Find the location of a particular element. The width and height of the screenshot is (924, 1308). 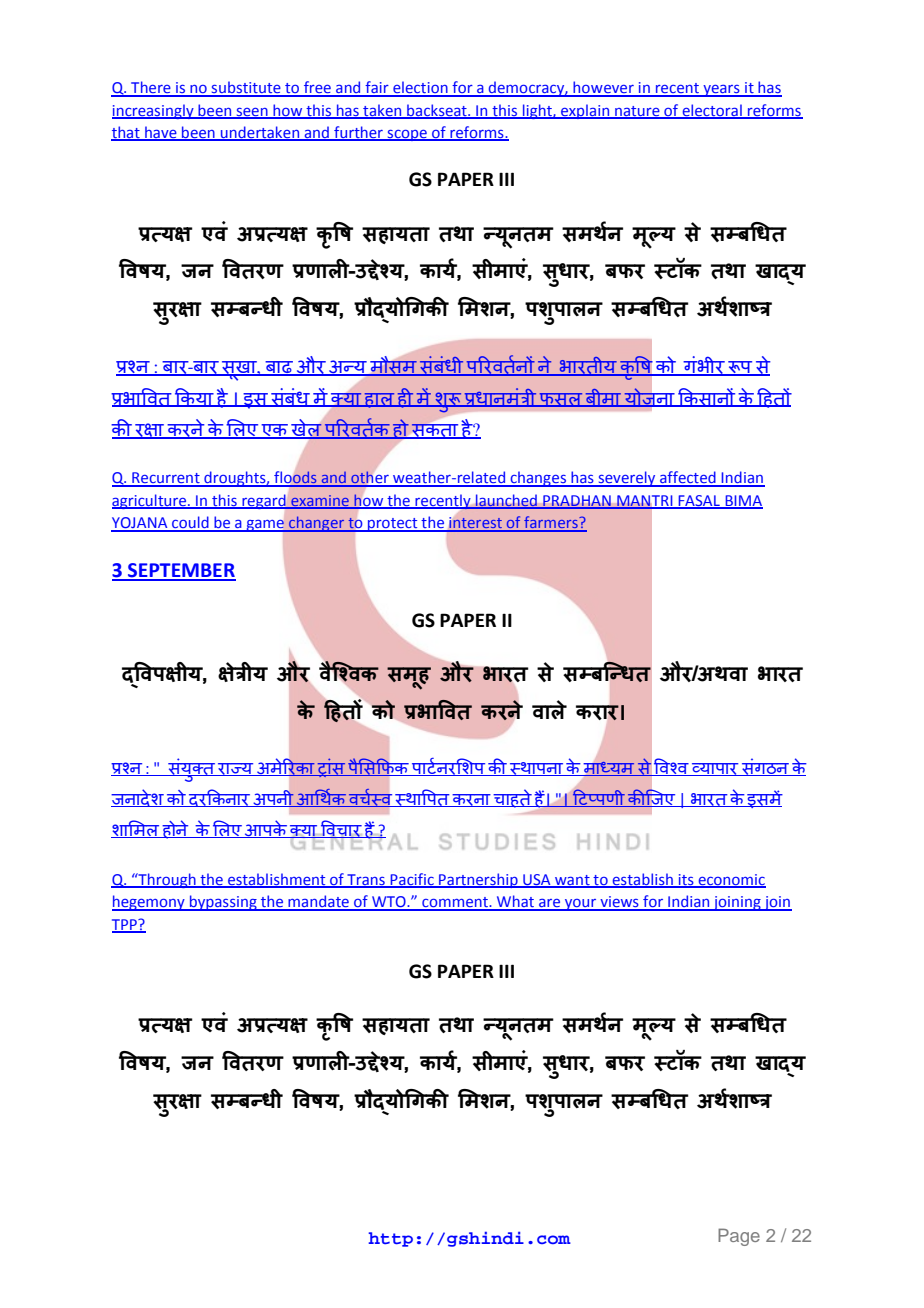

protect is located at coordinates (393, 525).
